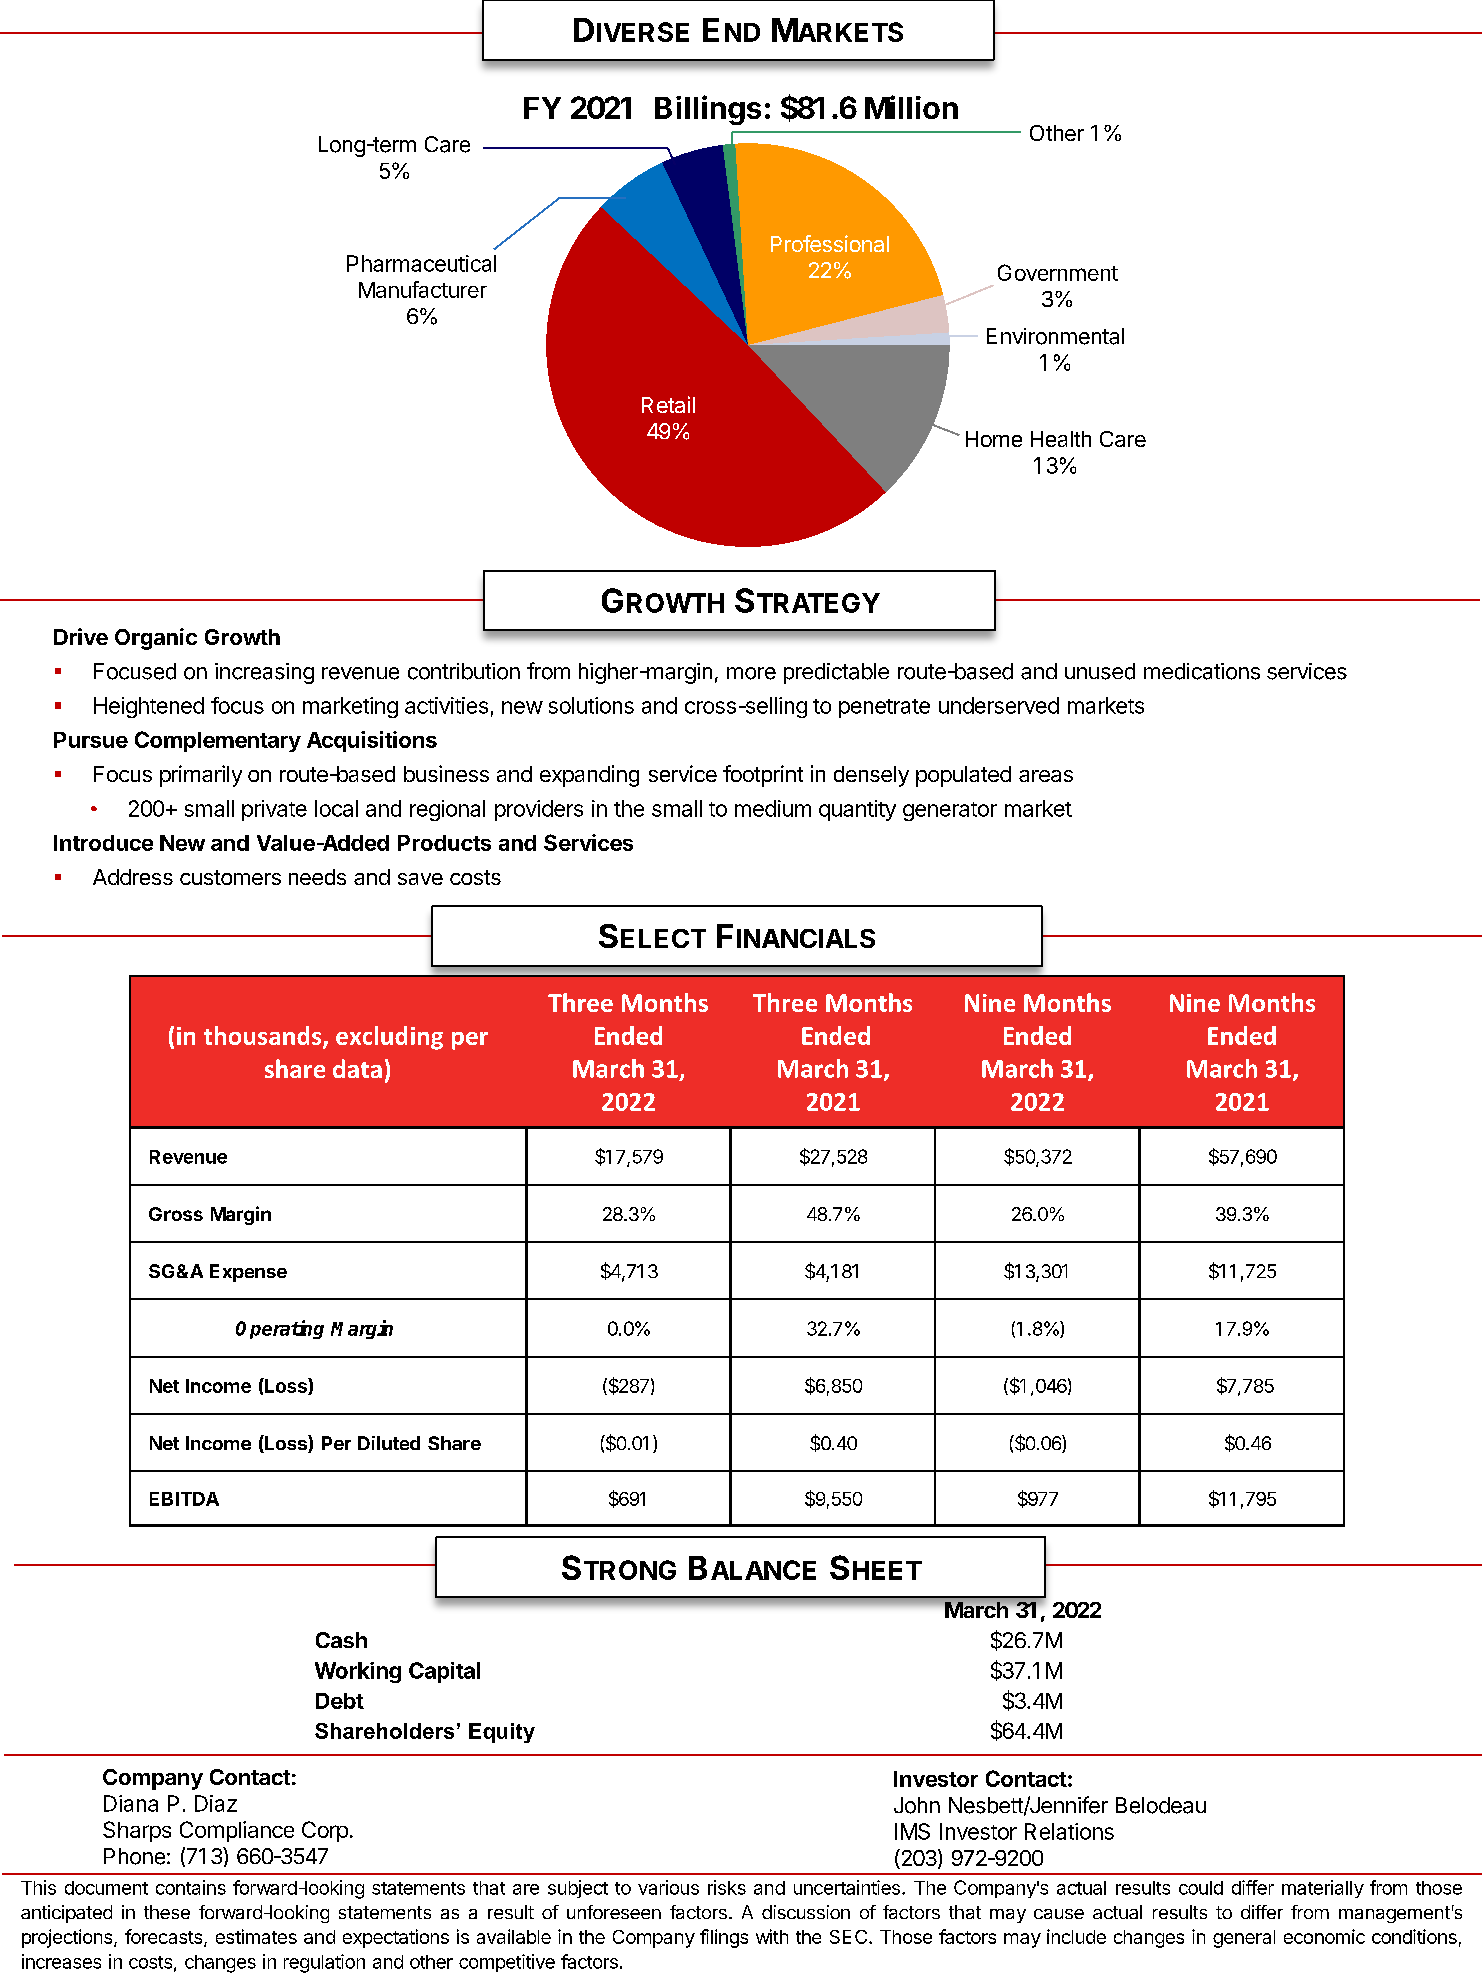  Describe the element at coordinates (421, 263) in the screenshot. I see `Pharmaceutical` at that location.
